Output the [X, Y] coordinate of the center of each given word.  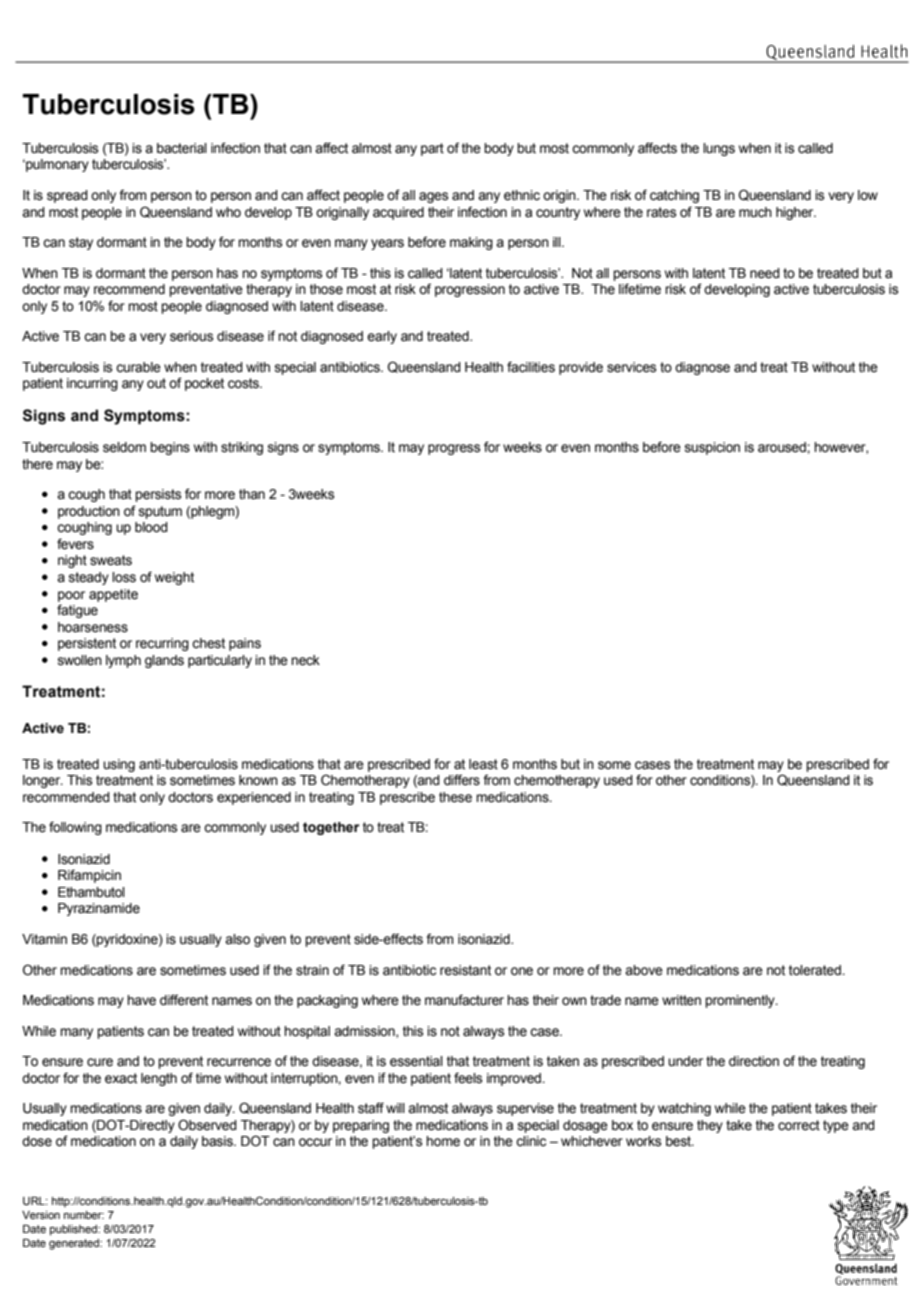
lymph [123, 661]
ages [433, 197]
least [483, 764]
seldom [124, 447]
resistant [465, 970]
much [755, 212]
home [443, 1141]
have [141, 1000]
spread [67, 196]
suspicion [712, 448]
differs [462, 780]
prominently [741, 1001]
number [84, 1215]
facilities [531, 367]
